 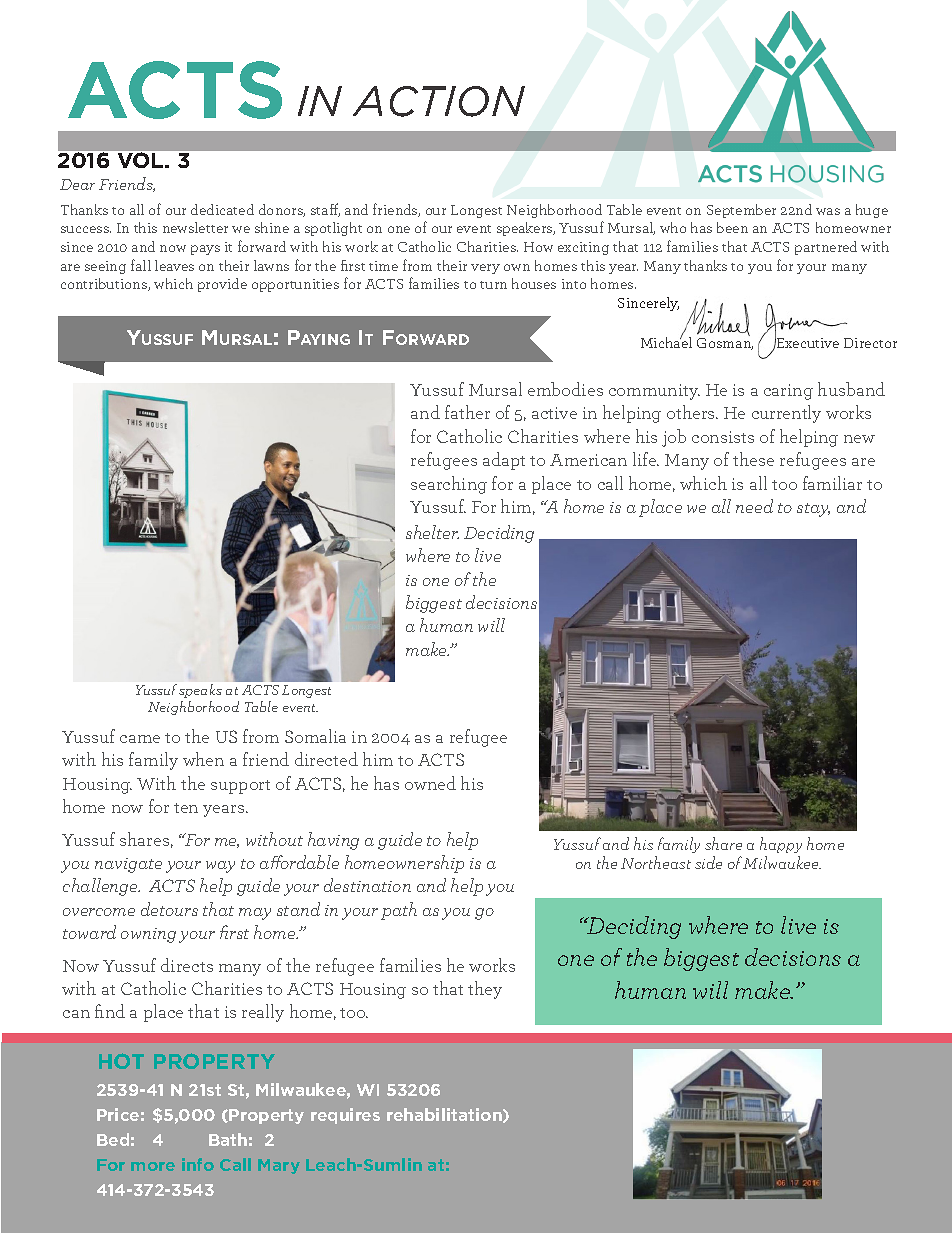 What do you see at coordinates (439, 101) in the document?
I see `ACTION` at bounding box center [439, 101].
